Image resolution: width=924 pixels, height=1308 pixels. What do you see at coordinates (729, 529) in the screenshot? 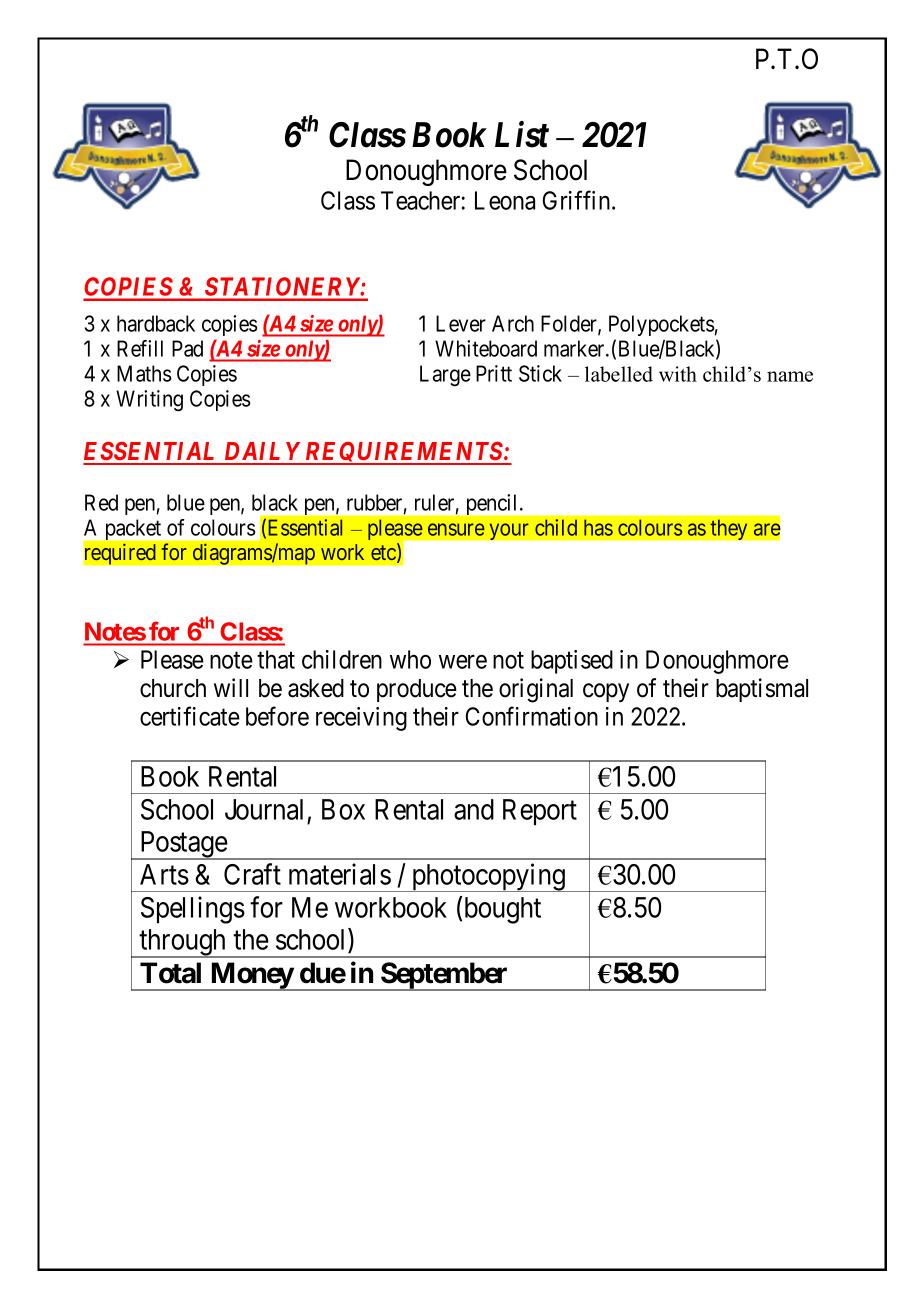
I see `they` at bounding box center [729, 529].
